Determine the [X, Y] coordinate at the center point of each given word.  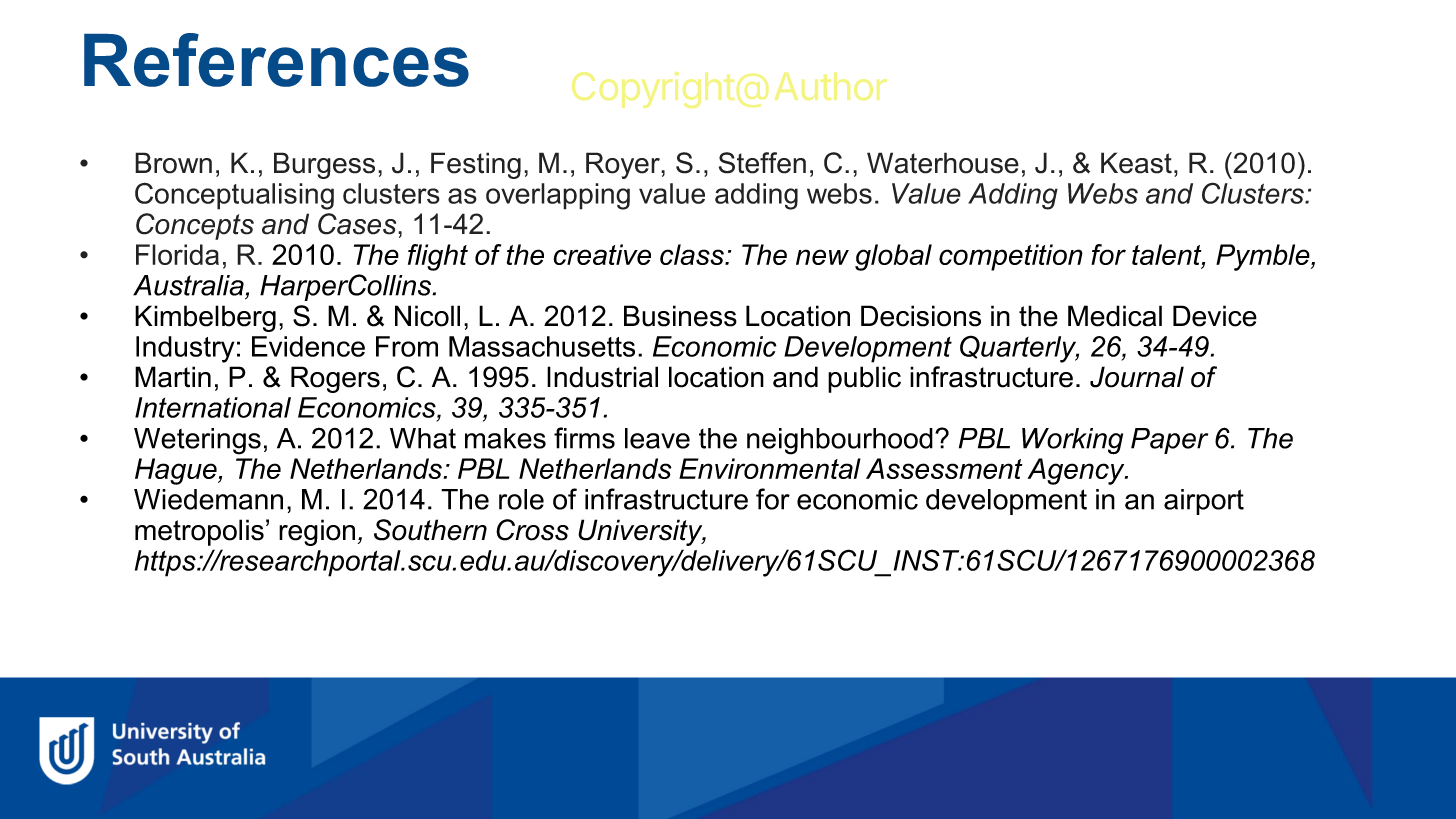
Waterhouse [943, 163]
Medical [1115, 316]
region [317, 532]
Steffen [762, 163]
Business [680, 316]
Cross [532, 530]
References [276, 60]
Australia [188, 285]
